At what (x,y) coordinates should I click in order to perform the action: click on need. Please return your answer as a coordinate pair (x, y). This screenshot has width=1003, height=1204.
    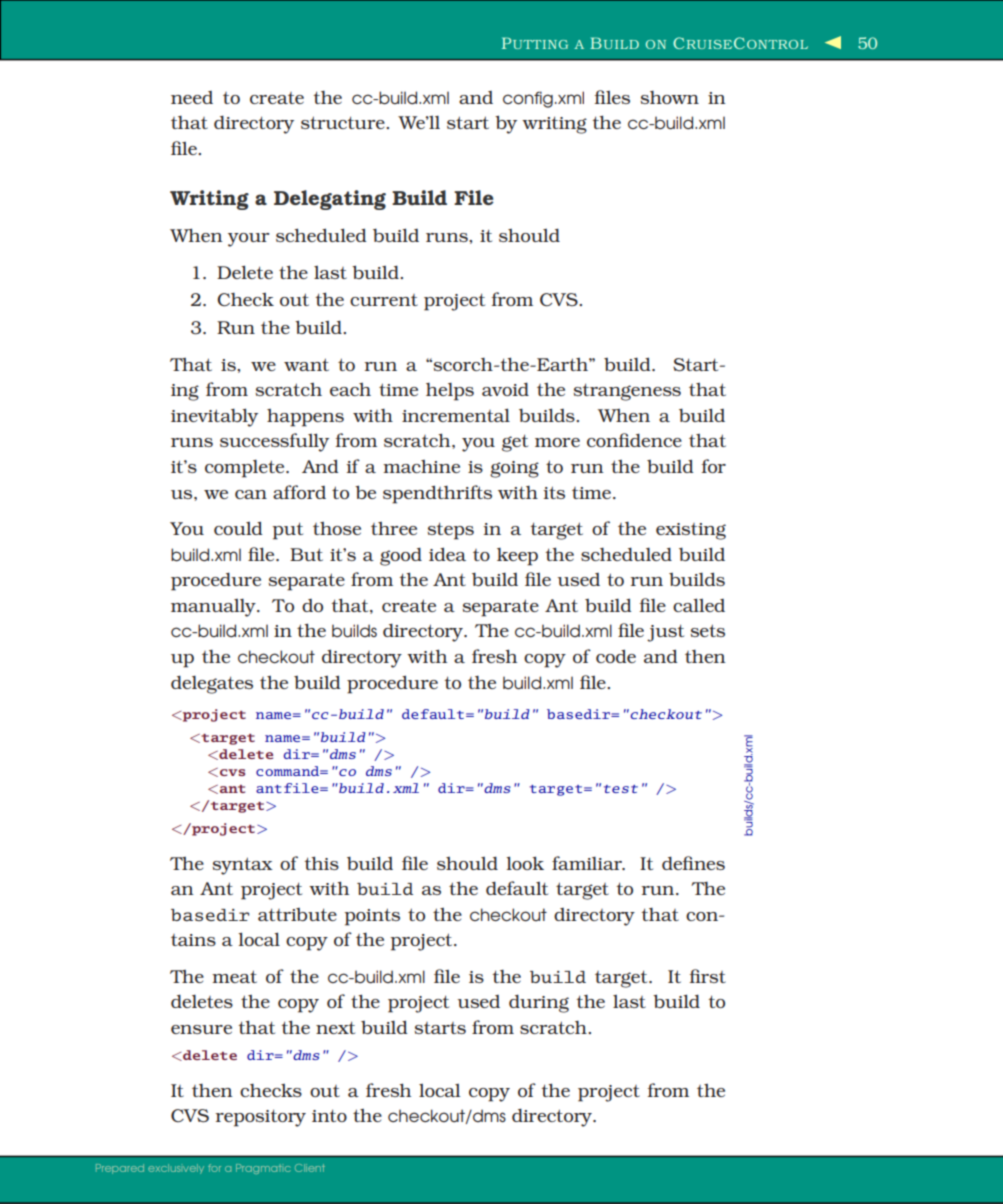
    Looking at the image, I should click on (192, 97).
